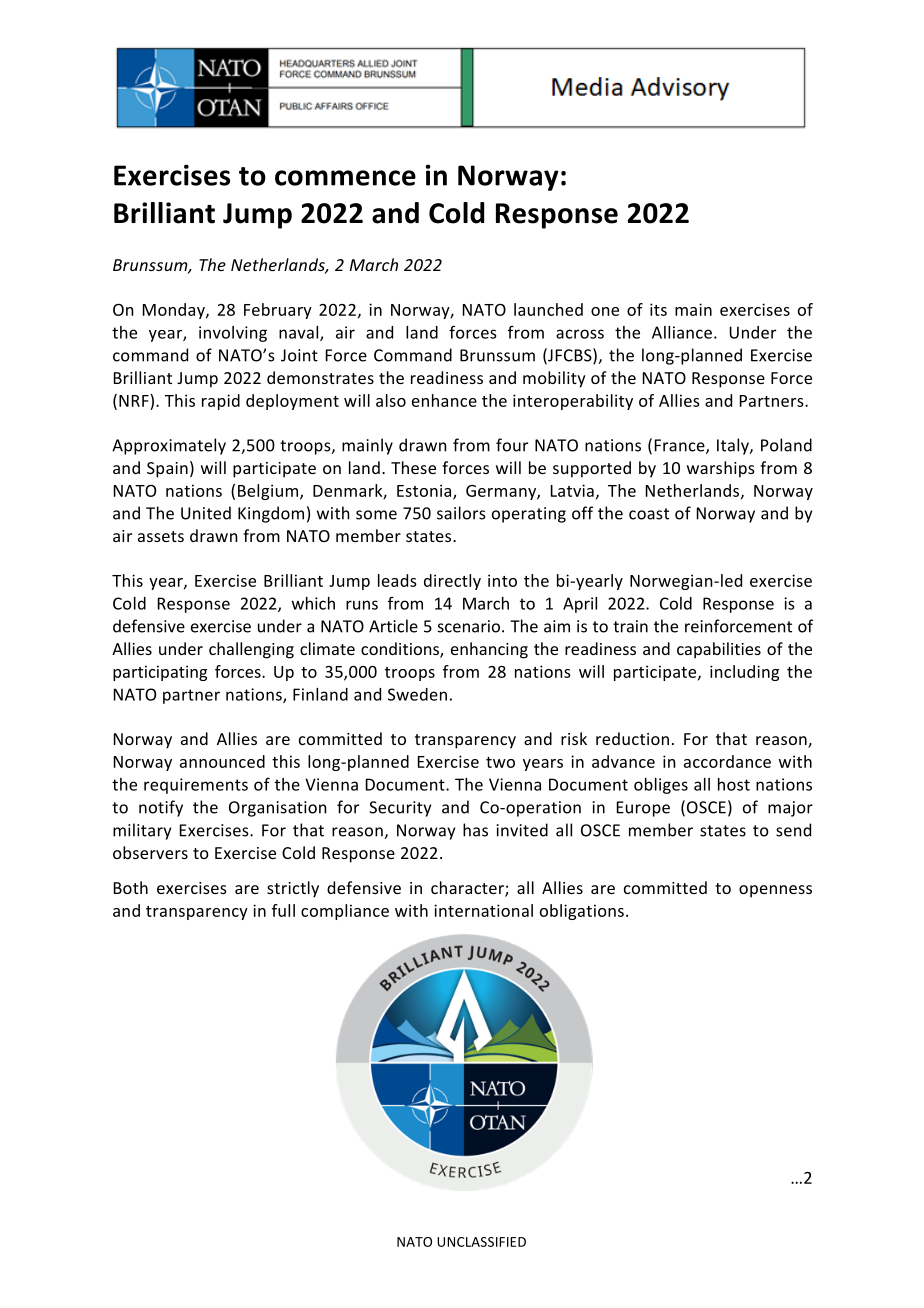  Describe the element at coordinates (481, 1242) in the screenshot. I see `UNCLASSIFIED` at that location.
